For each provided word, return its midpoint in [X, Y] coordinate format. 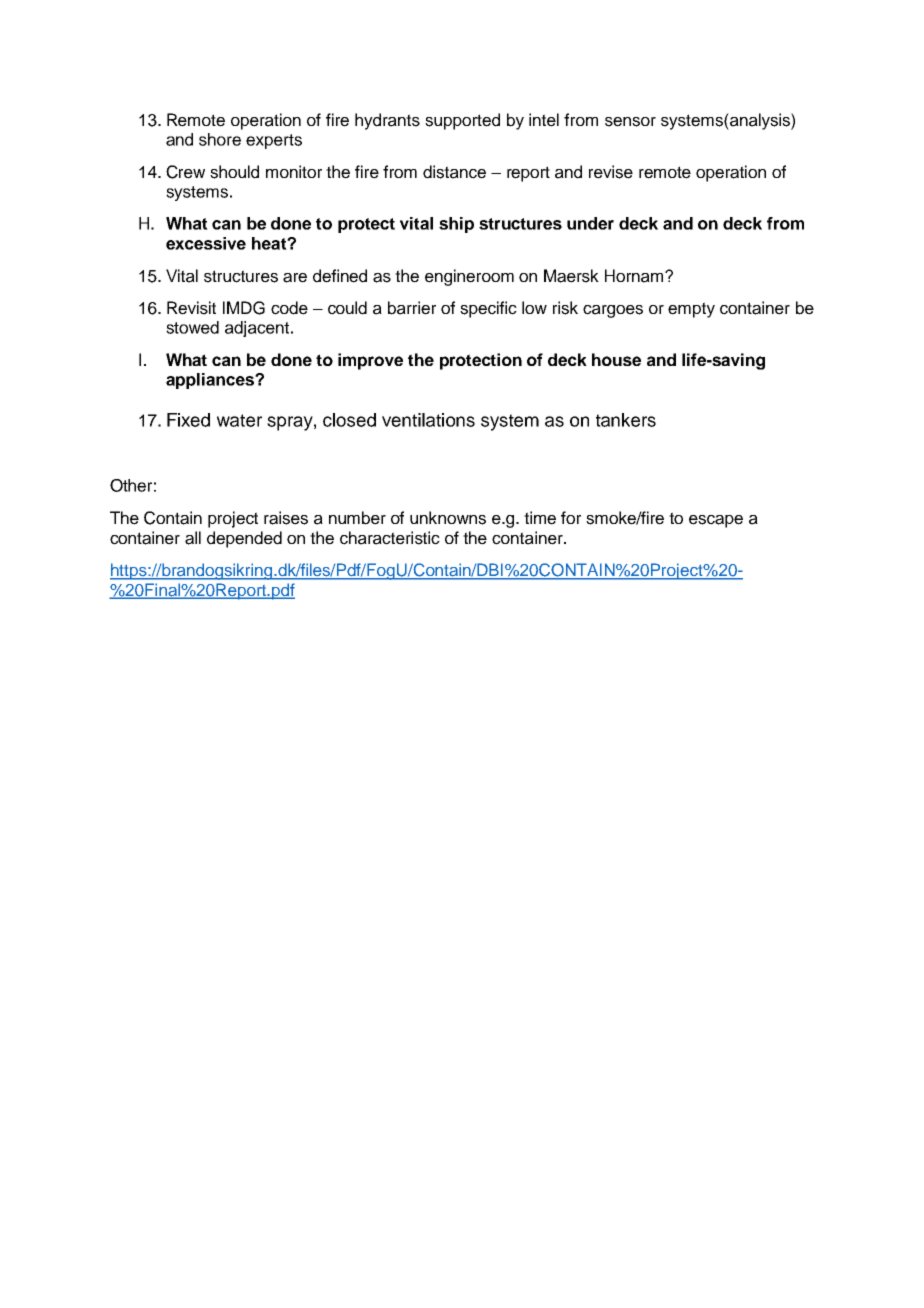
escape [716, 521]
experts [274, 141]
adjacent [258, 329]
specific [488, 309]
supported [462, 121]
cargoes [613, 311]
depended [244, 539]
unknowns [448, 518]
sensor [630, 122]
